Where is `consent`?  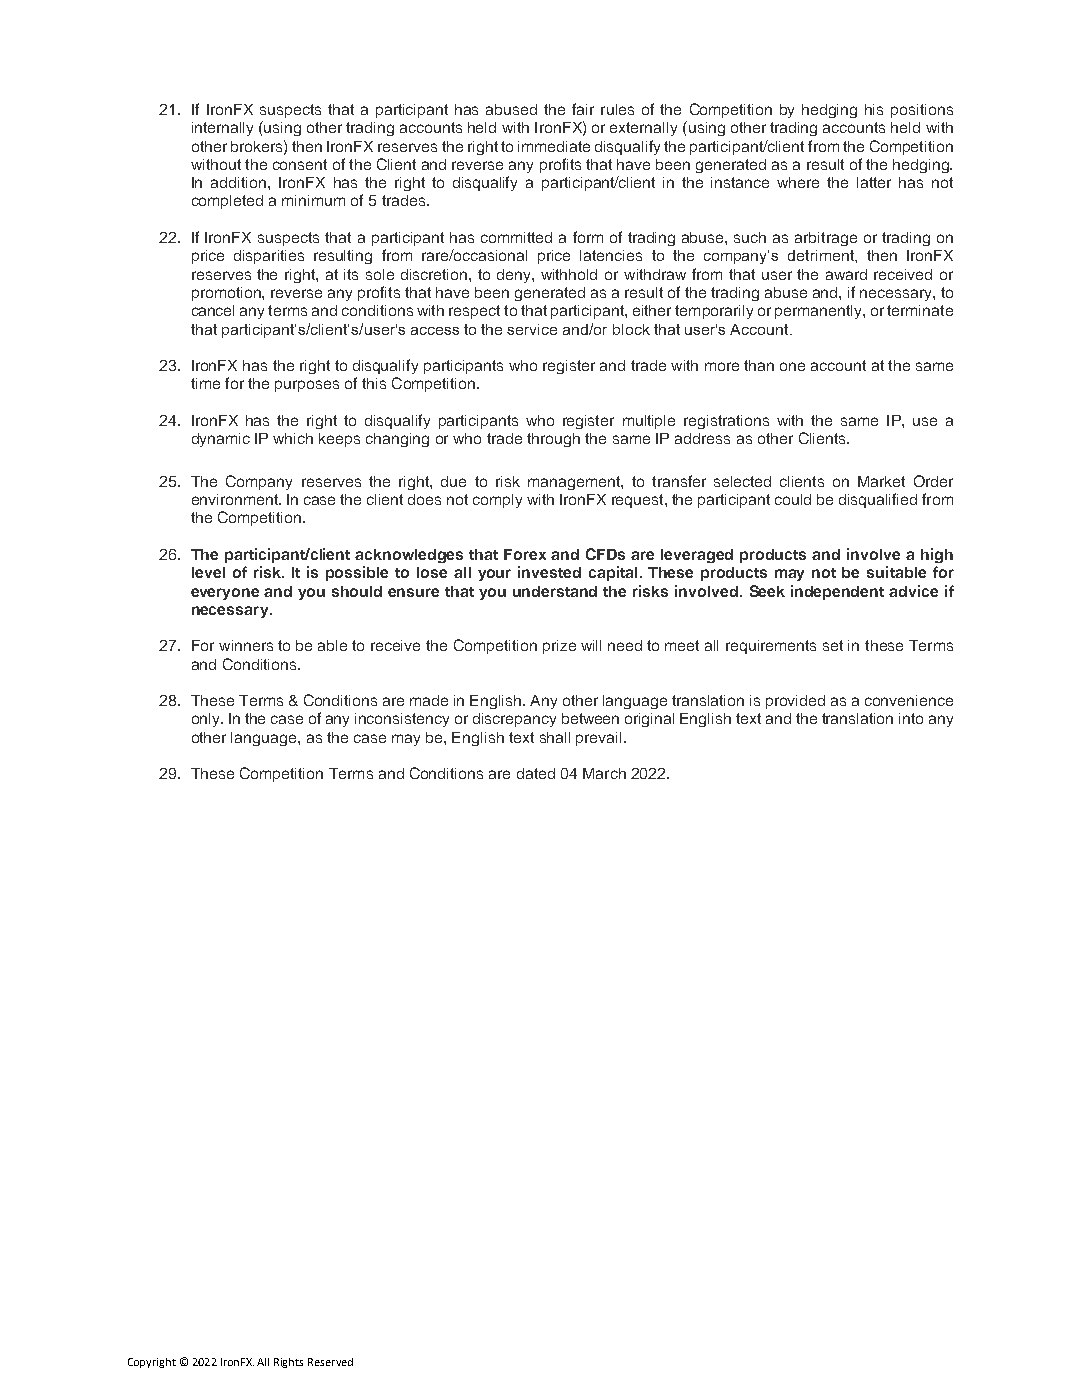 consent is located at coordinates (300, 164).
